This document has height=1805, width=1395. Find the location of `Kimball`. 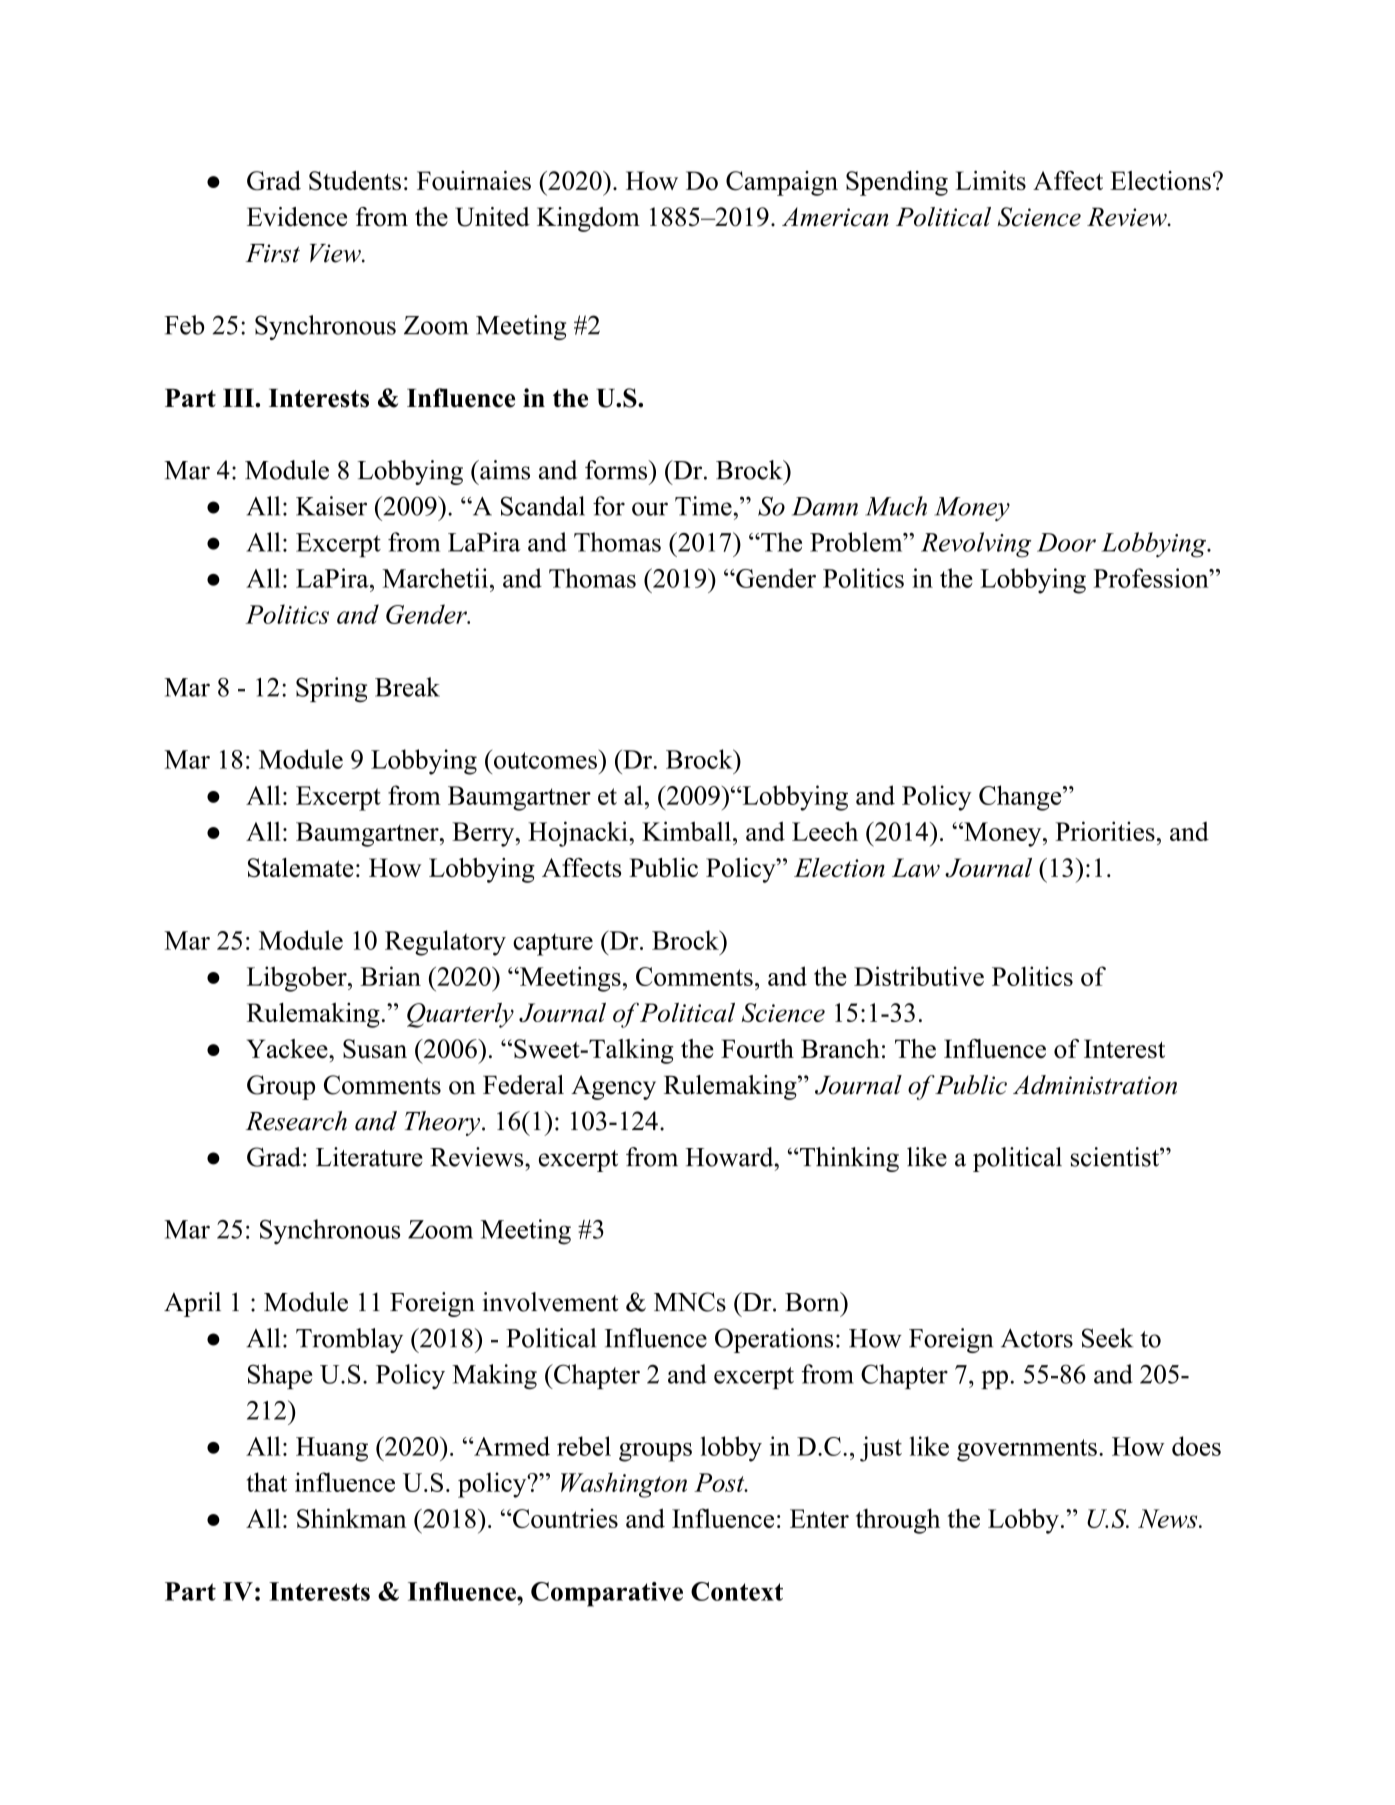

Kimball is located at coordinates (686, 831).
